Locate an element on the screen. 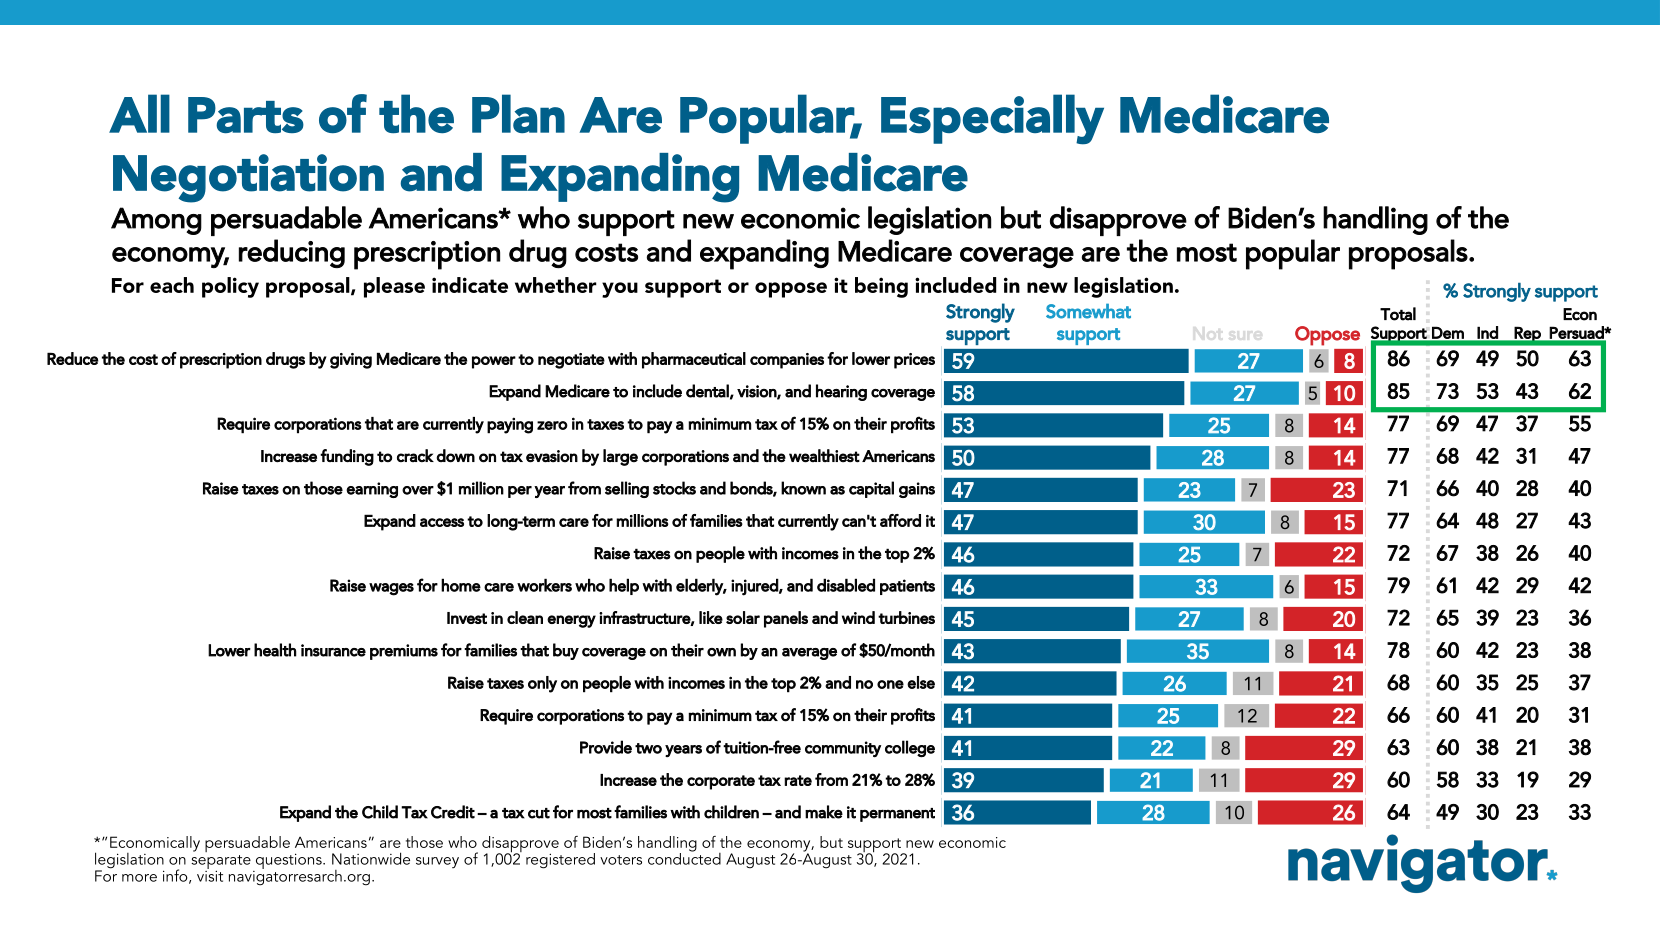 This screenshot has width=1660, height=934. health is located at coordinates (275, 650).
